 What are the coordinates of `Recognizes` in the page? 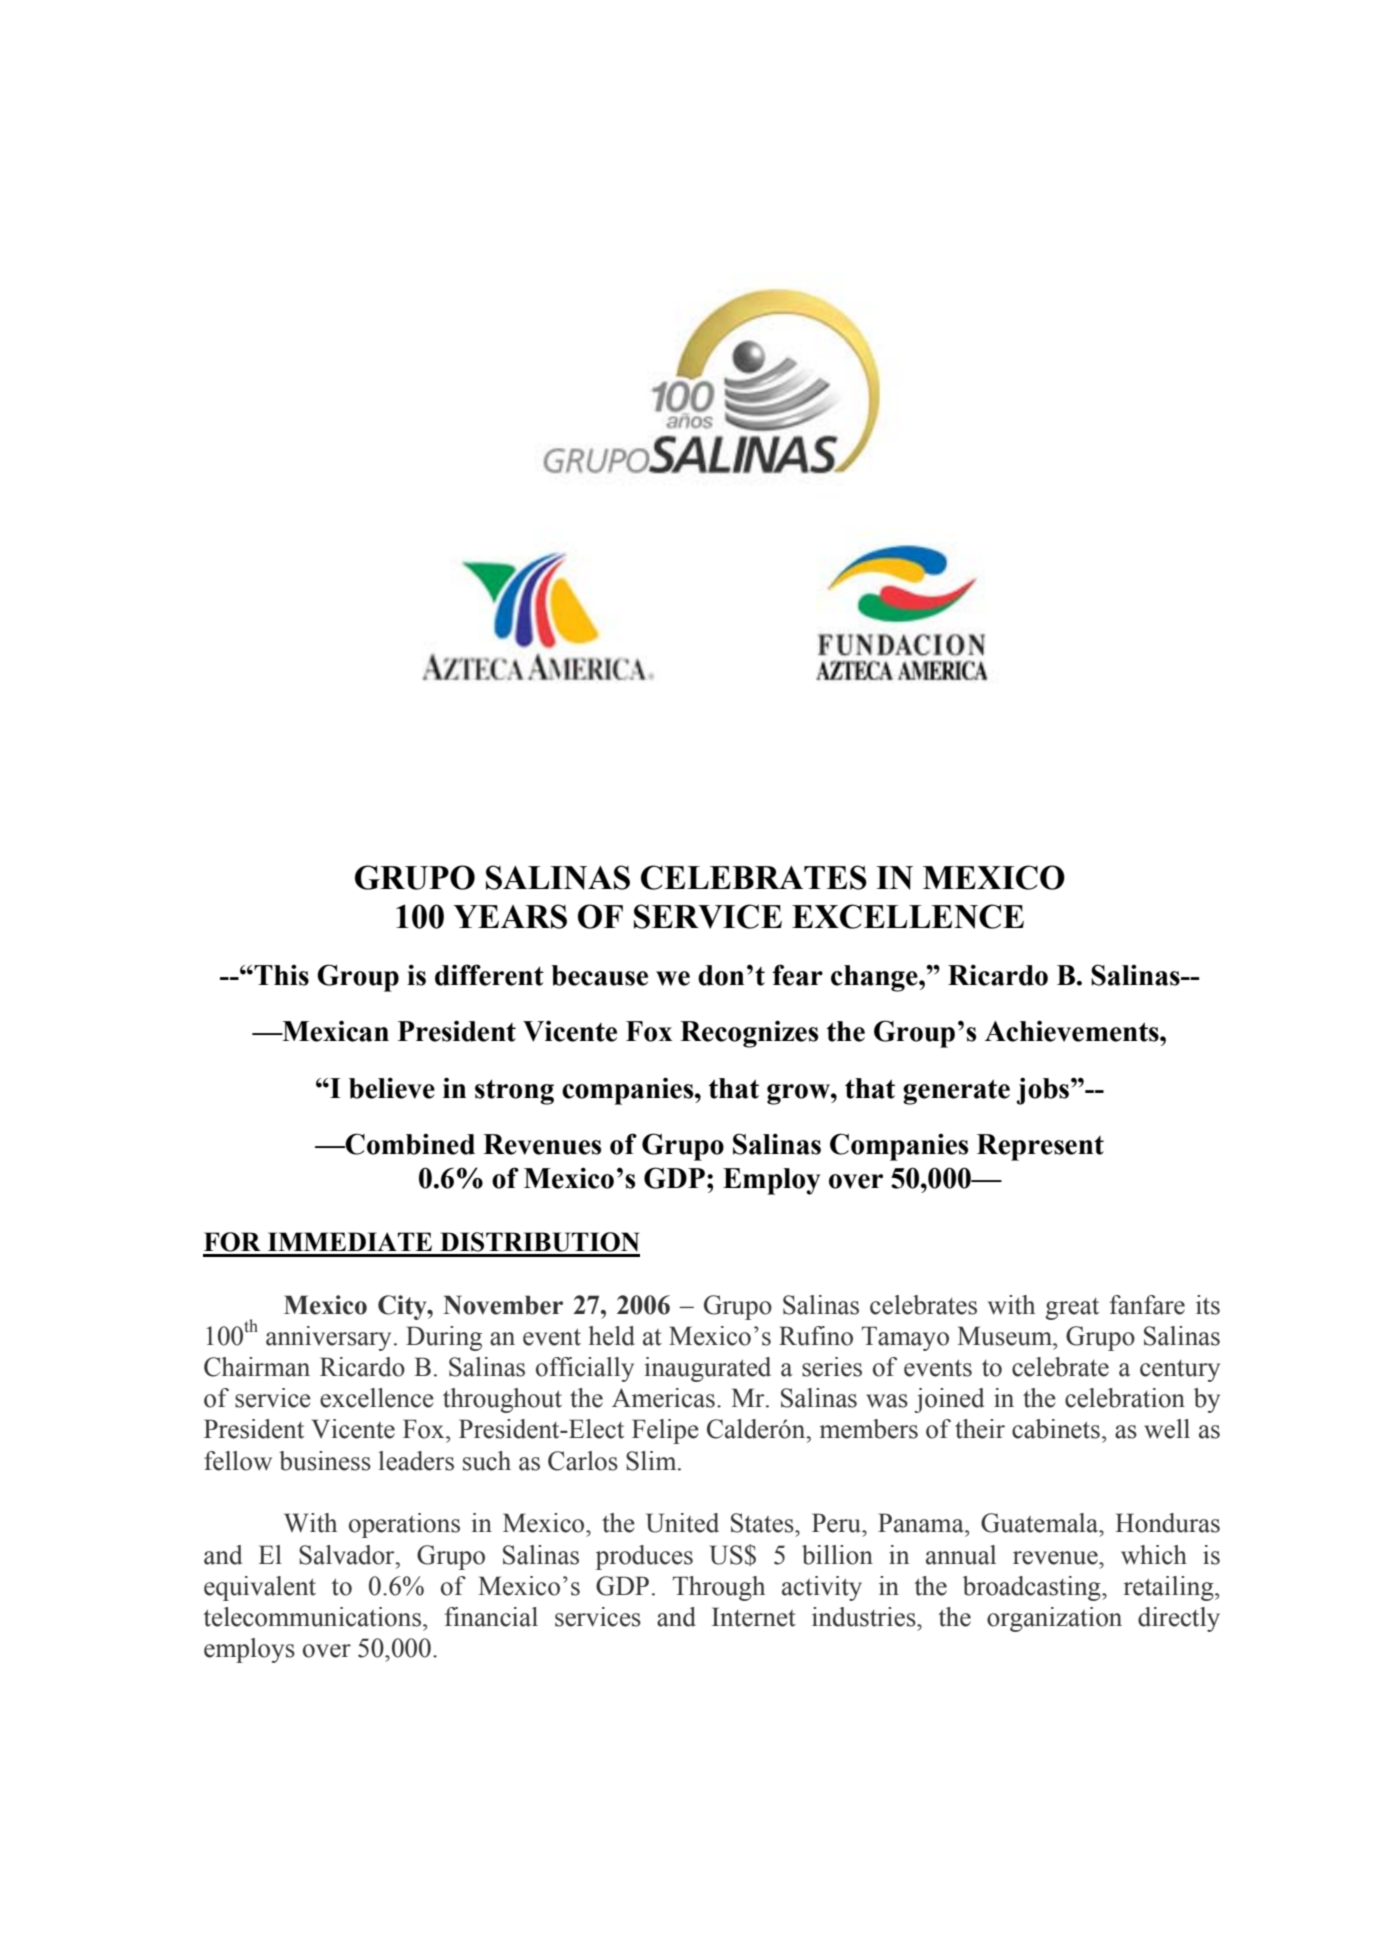 It's located at (749, 1034).
